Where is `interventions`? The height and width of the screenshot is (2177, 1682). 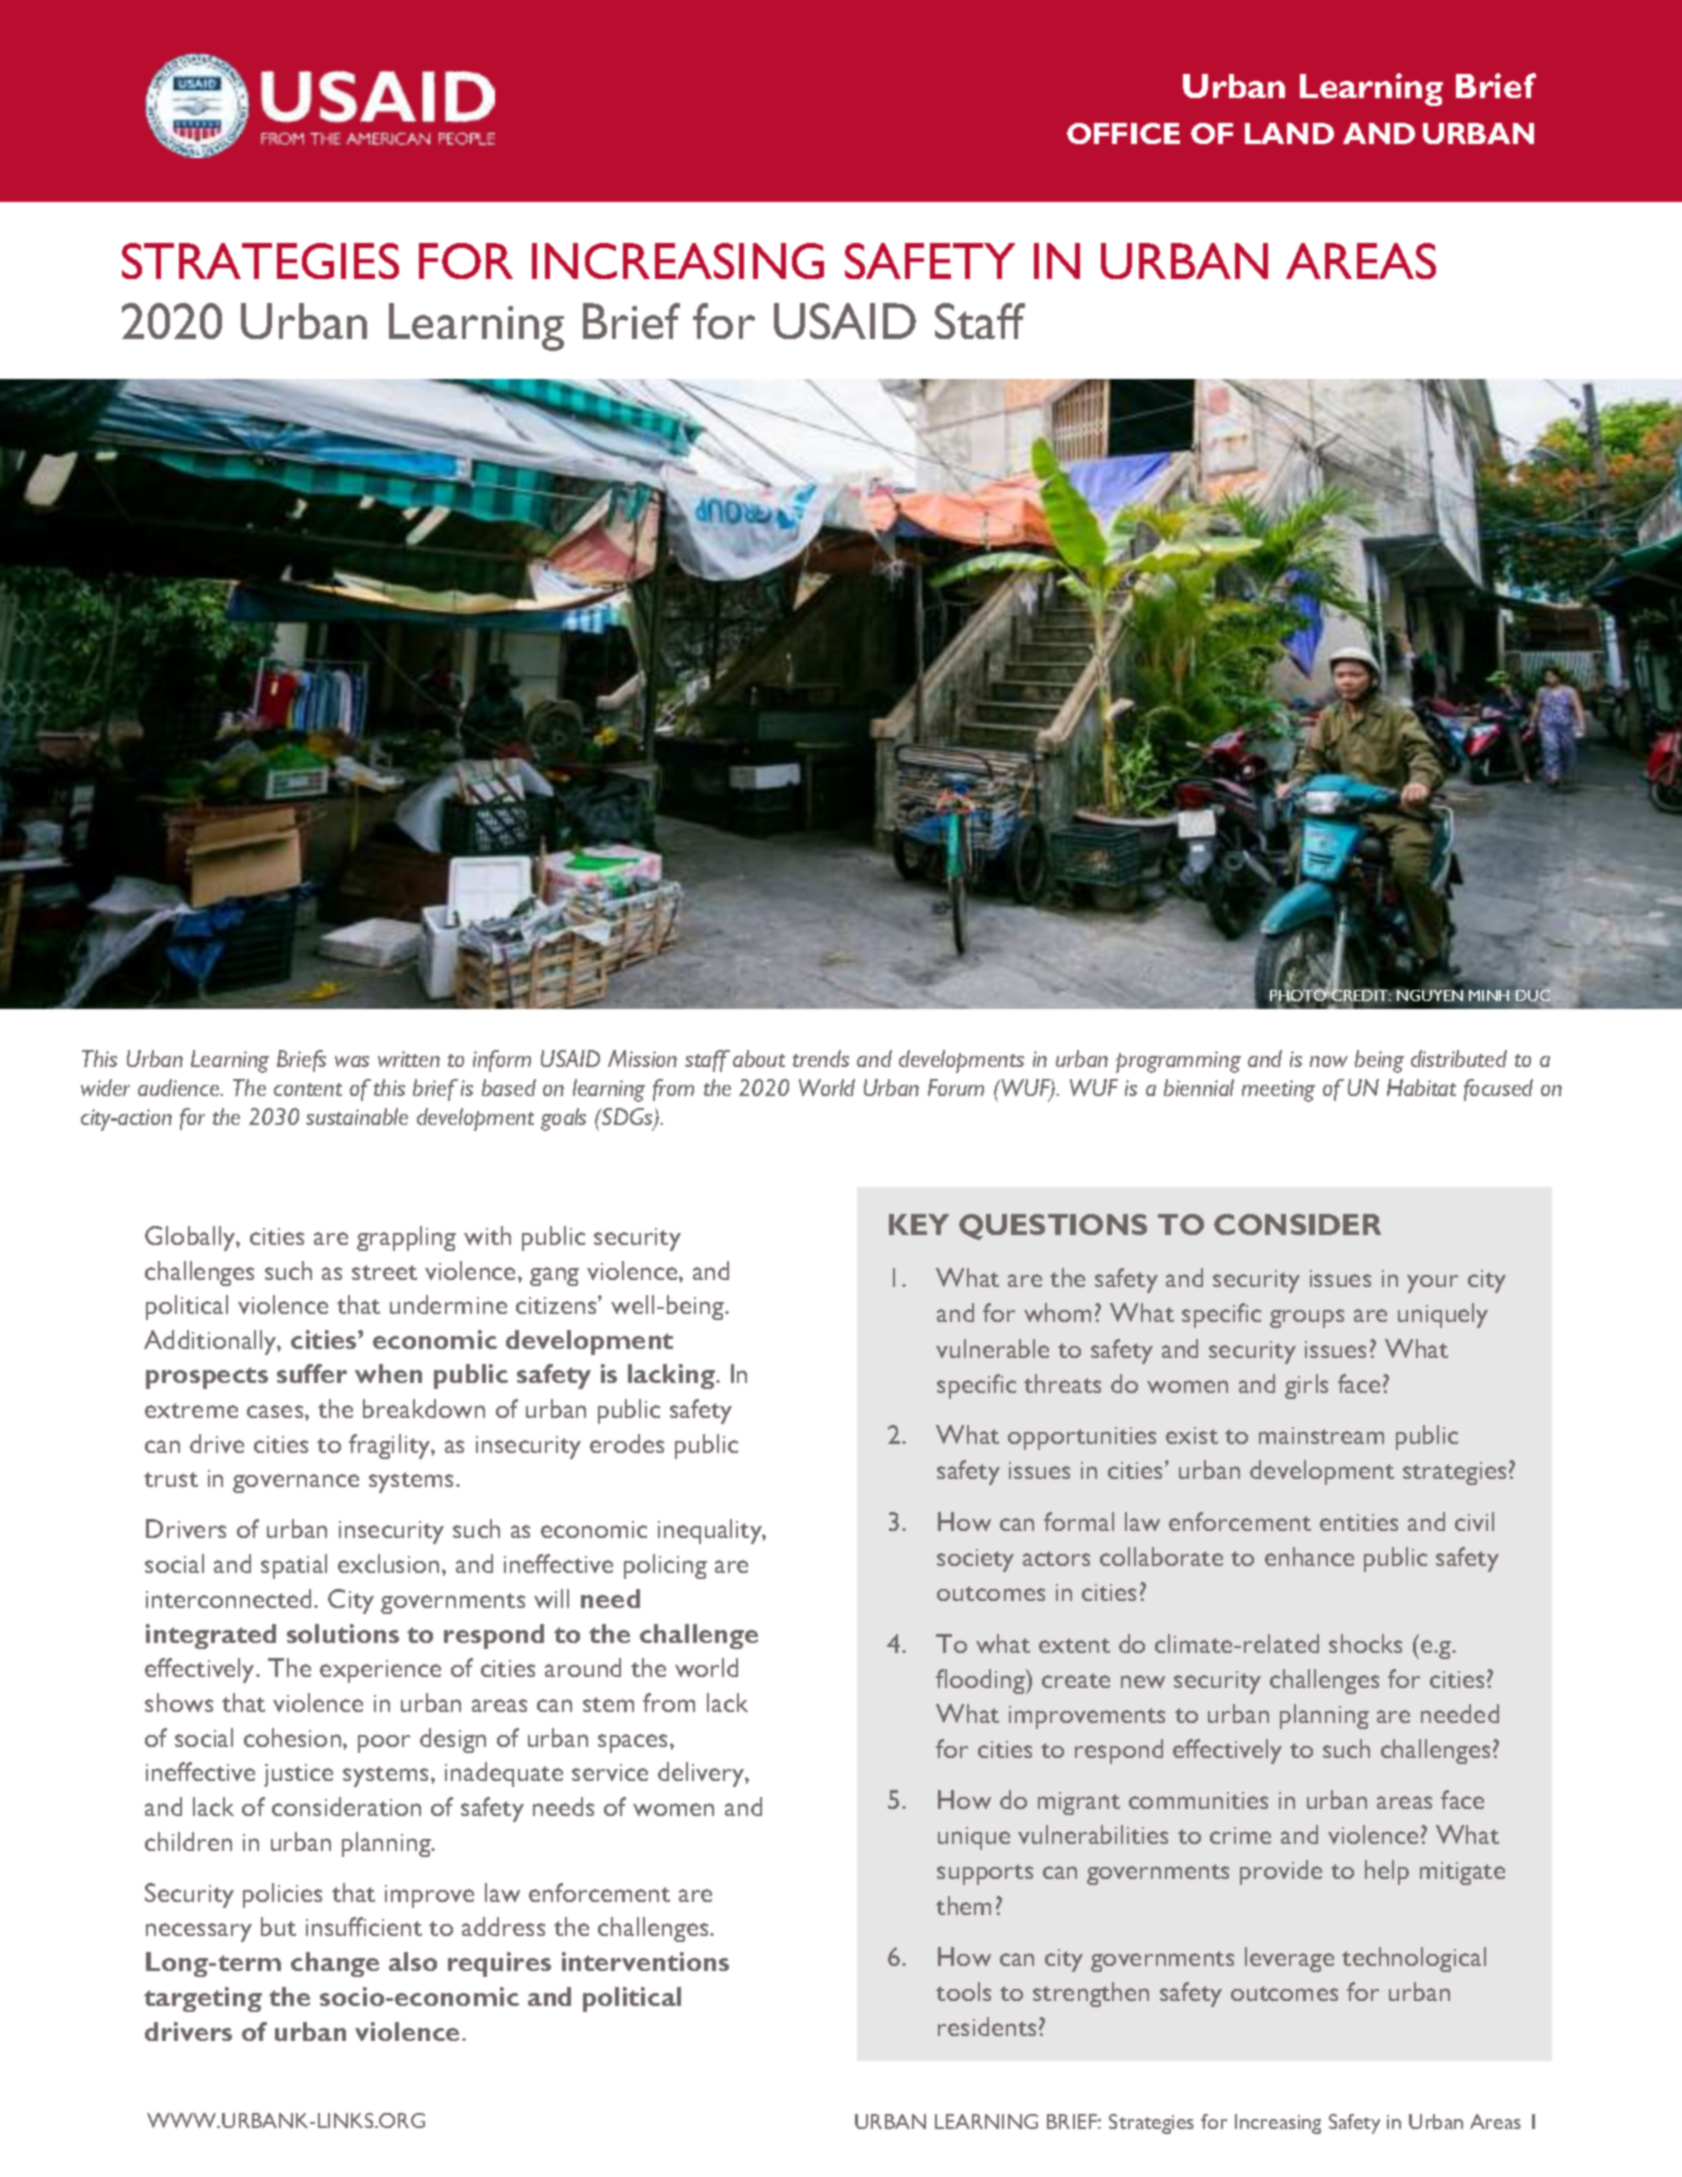
interventions is located at coordinates (645, 1961).
